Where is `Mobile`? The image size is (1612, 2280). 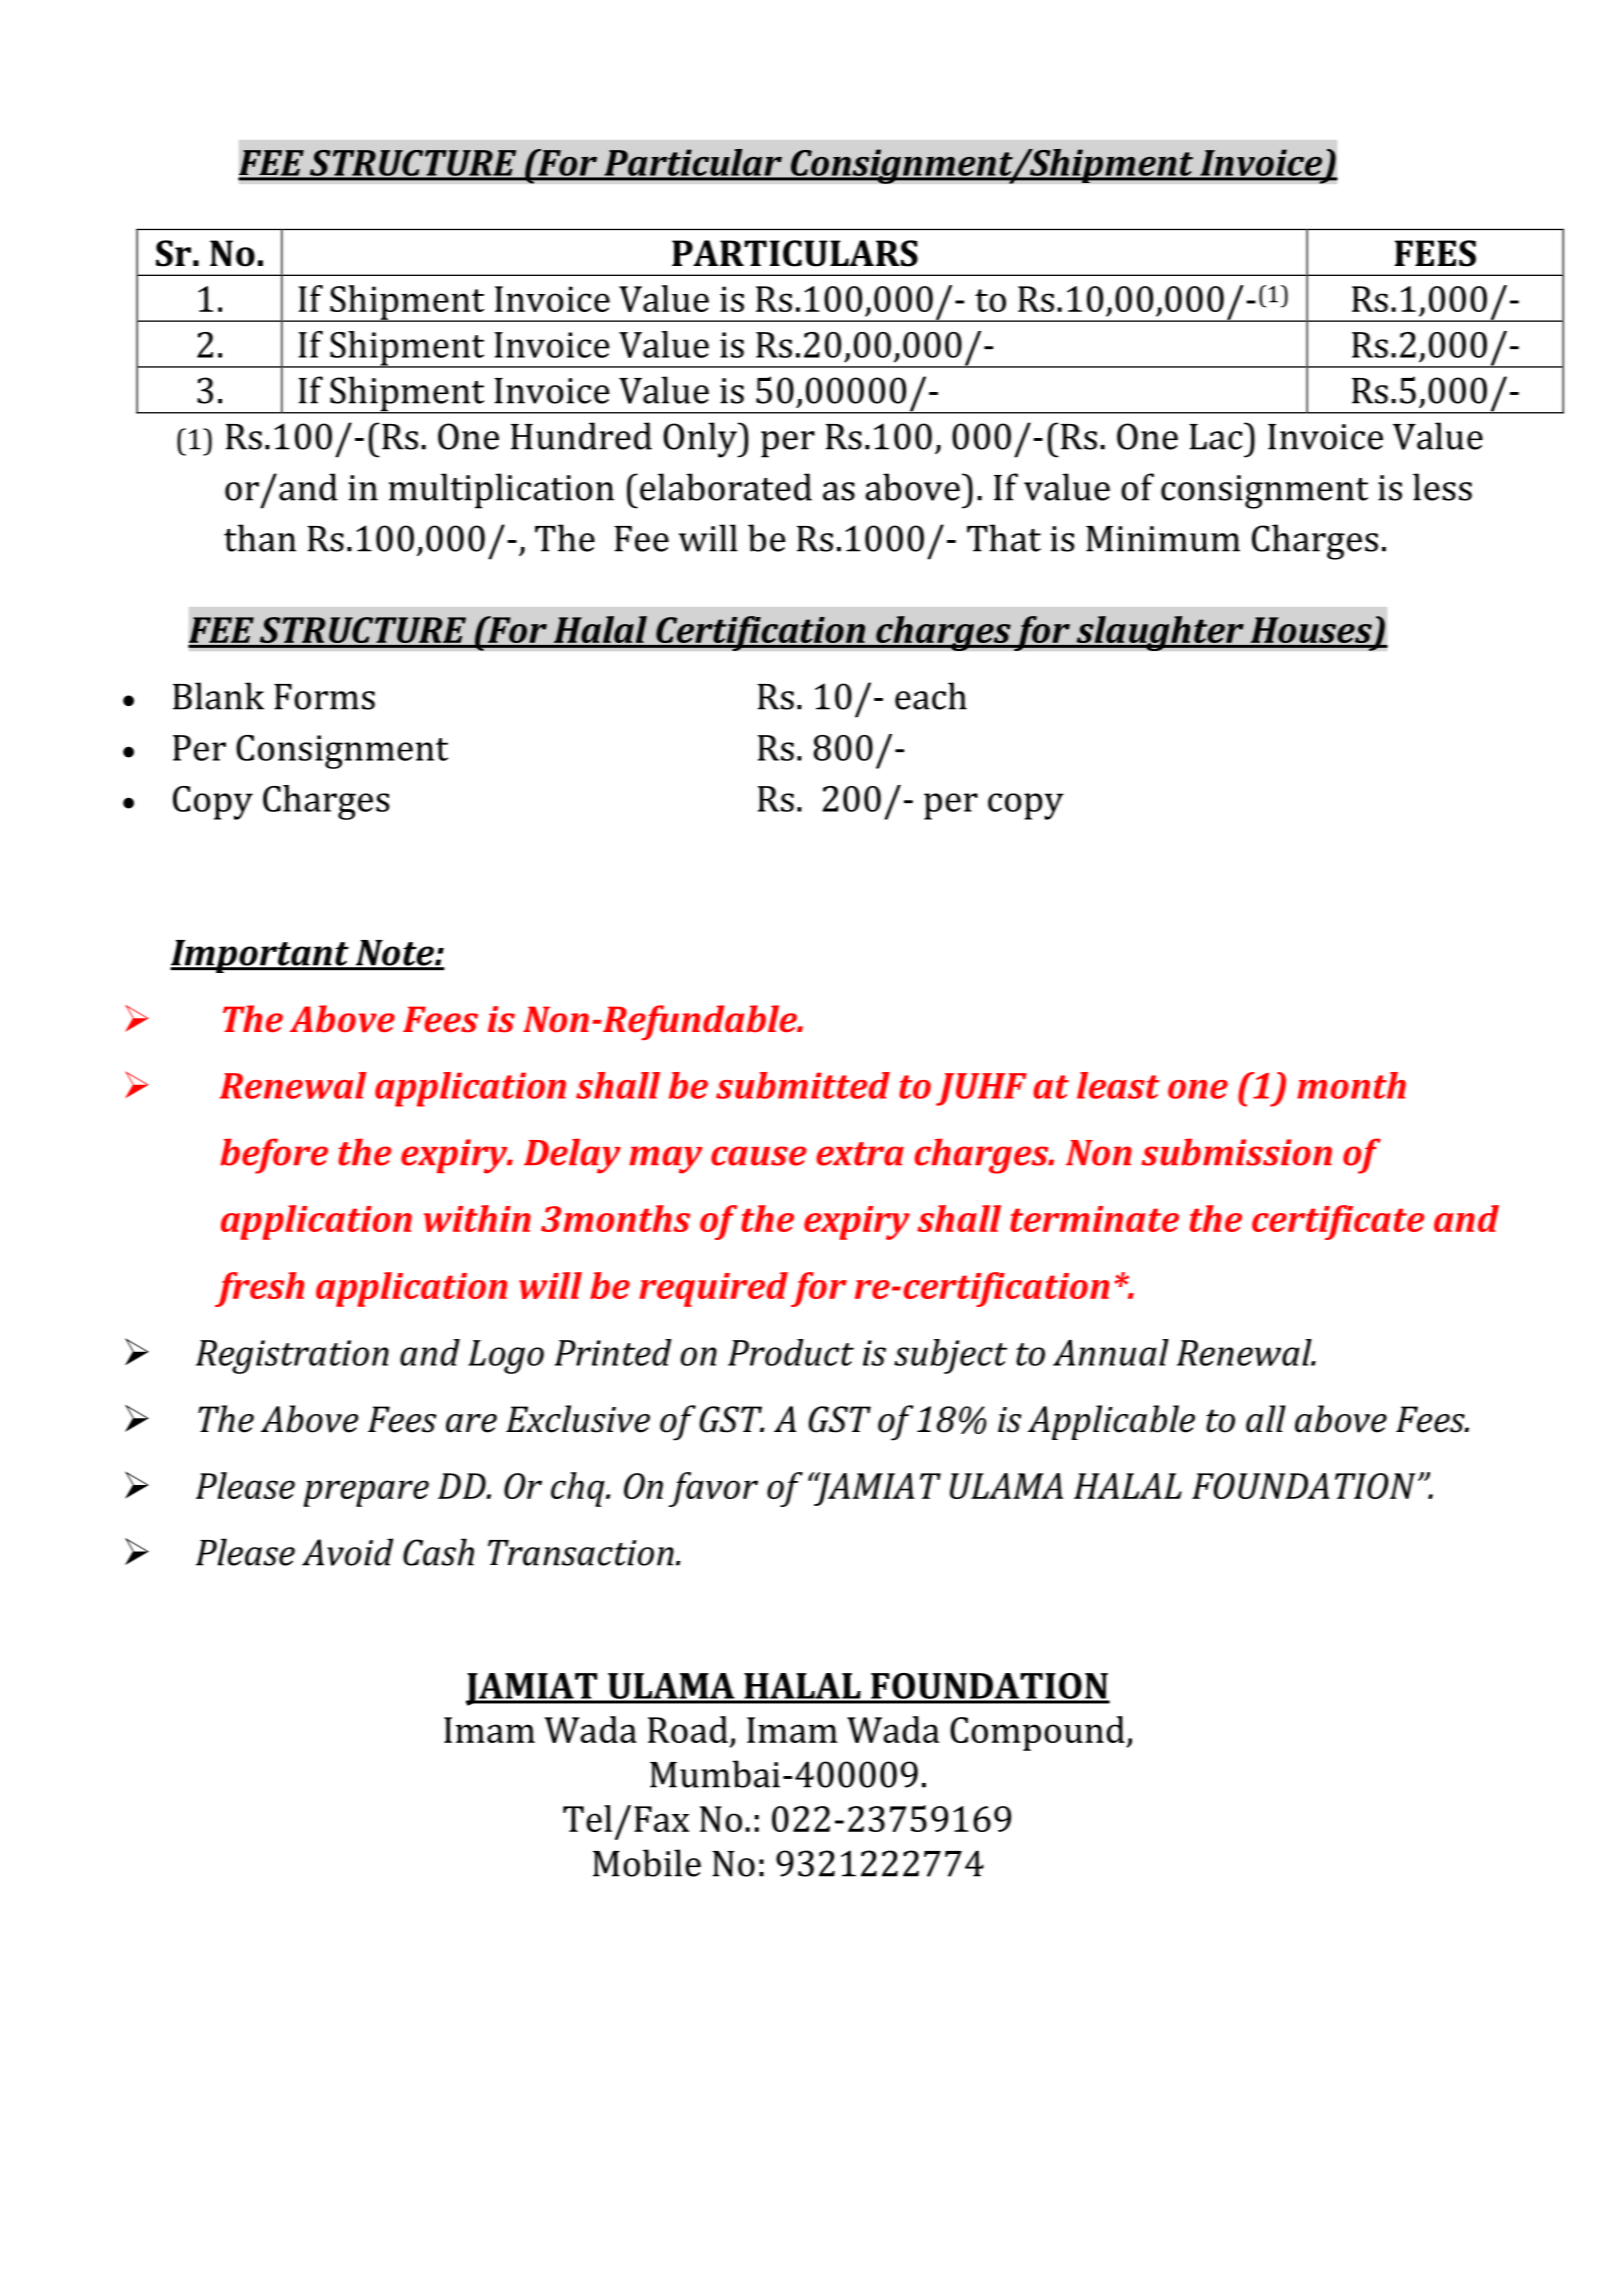
Mobile is located at coordinates (647, 1863).
